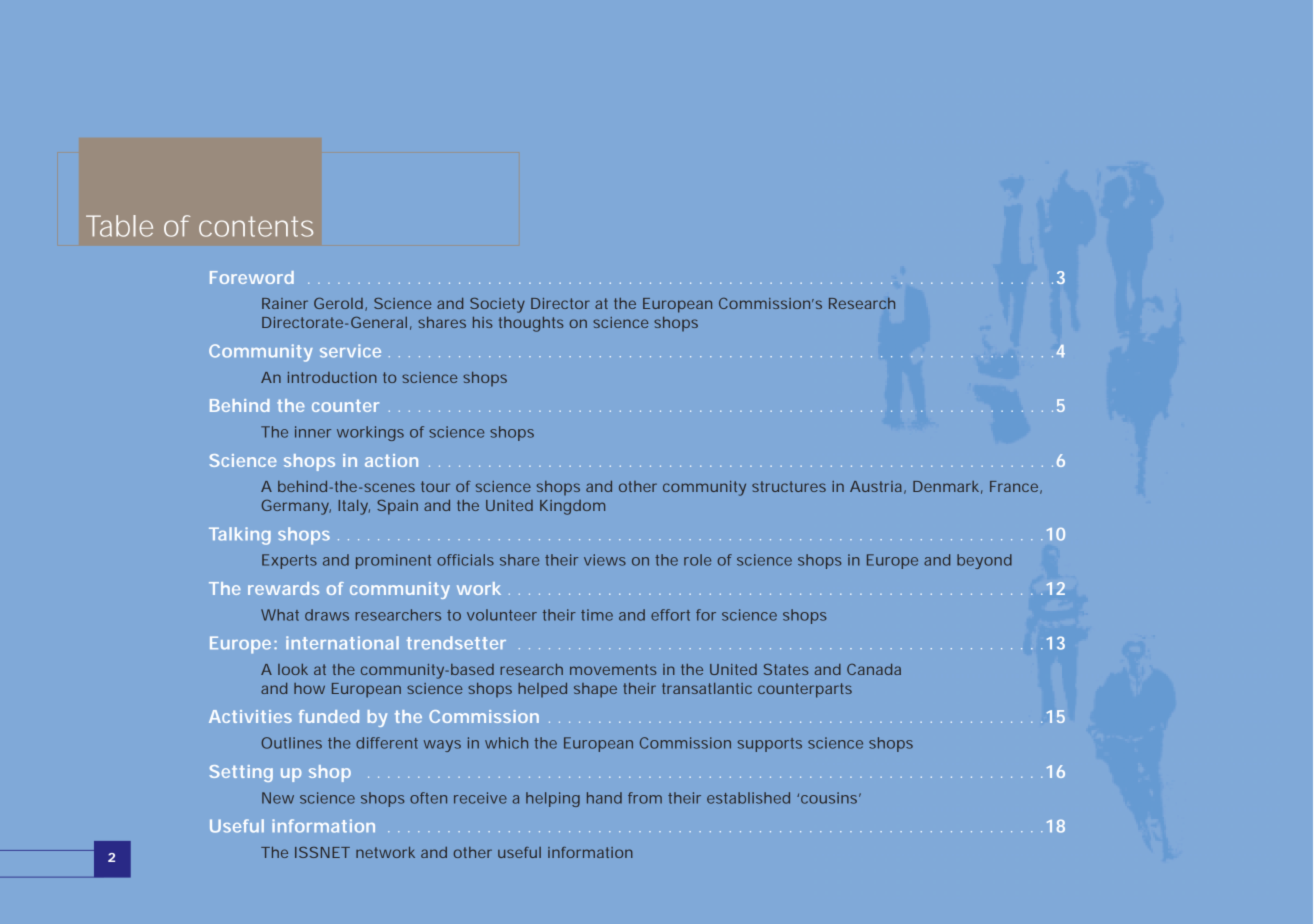 Image resolution: width=1314 pixels, height=924 pixels. Describe the element at coordinates (482, 322) in the page. I see `his` at that location.
